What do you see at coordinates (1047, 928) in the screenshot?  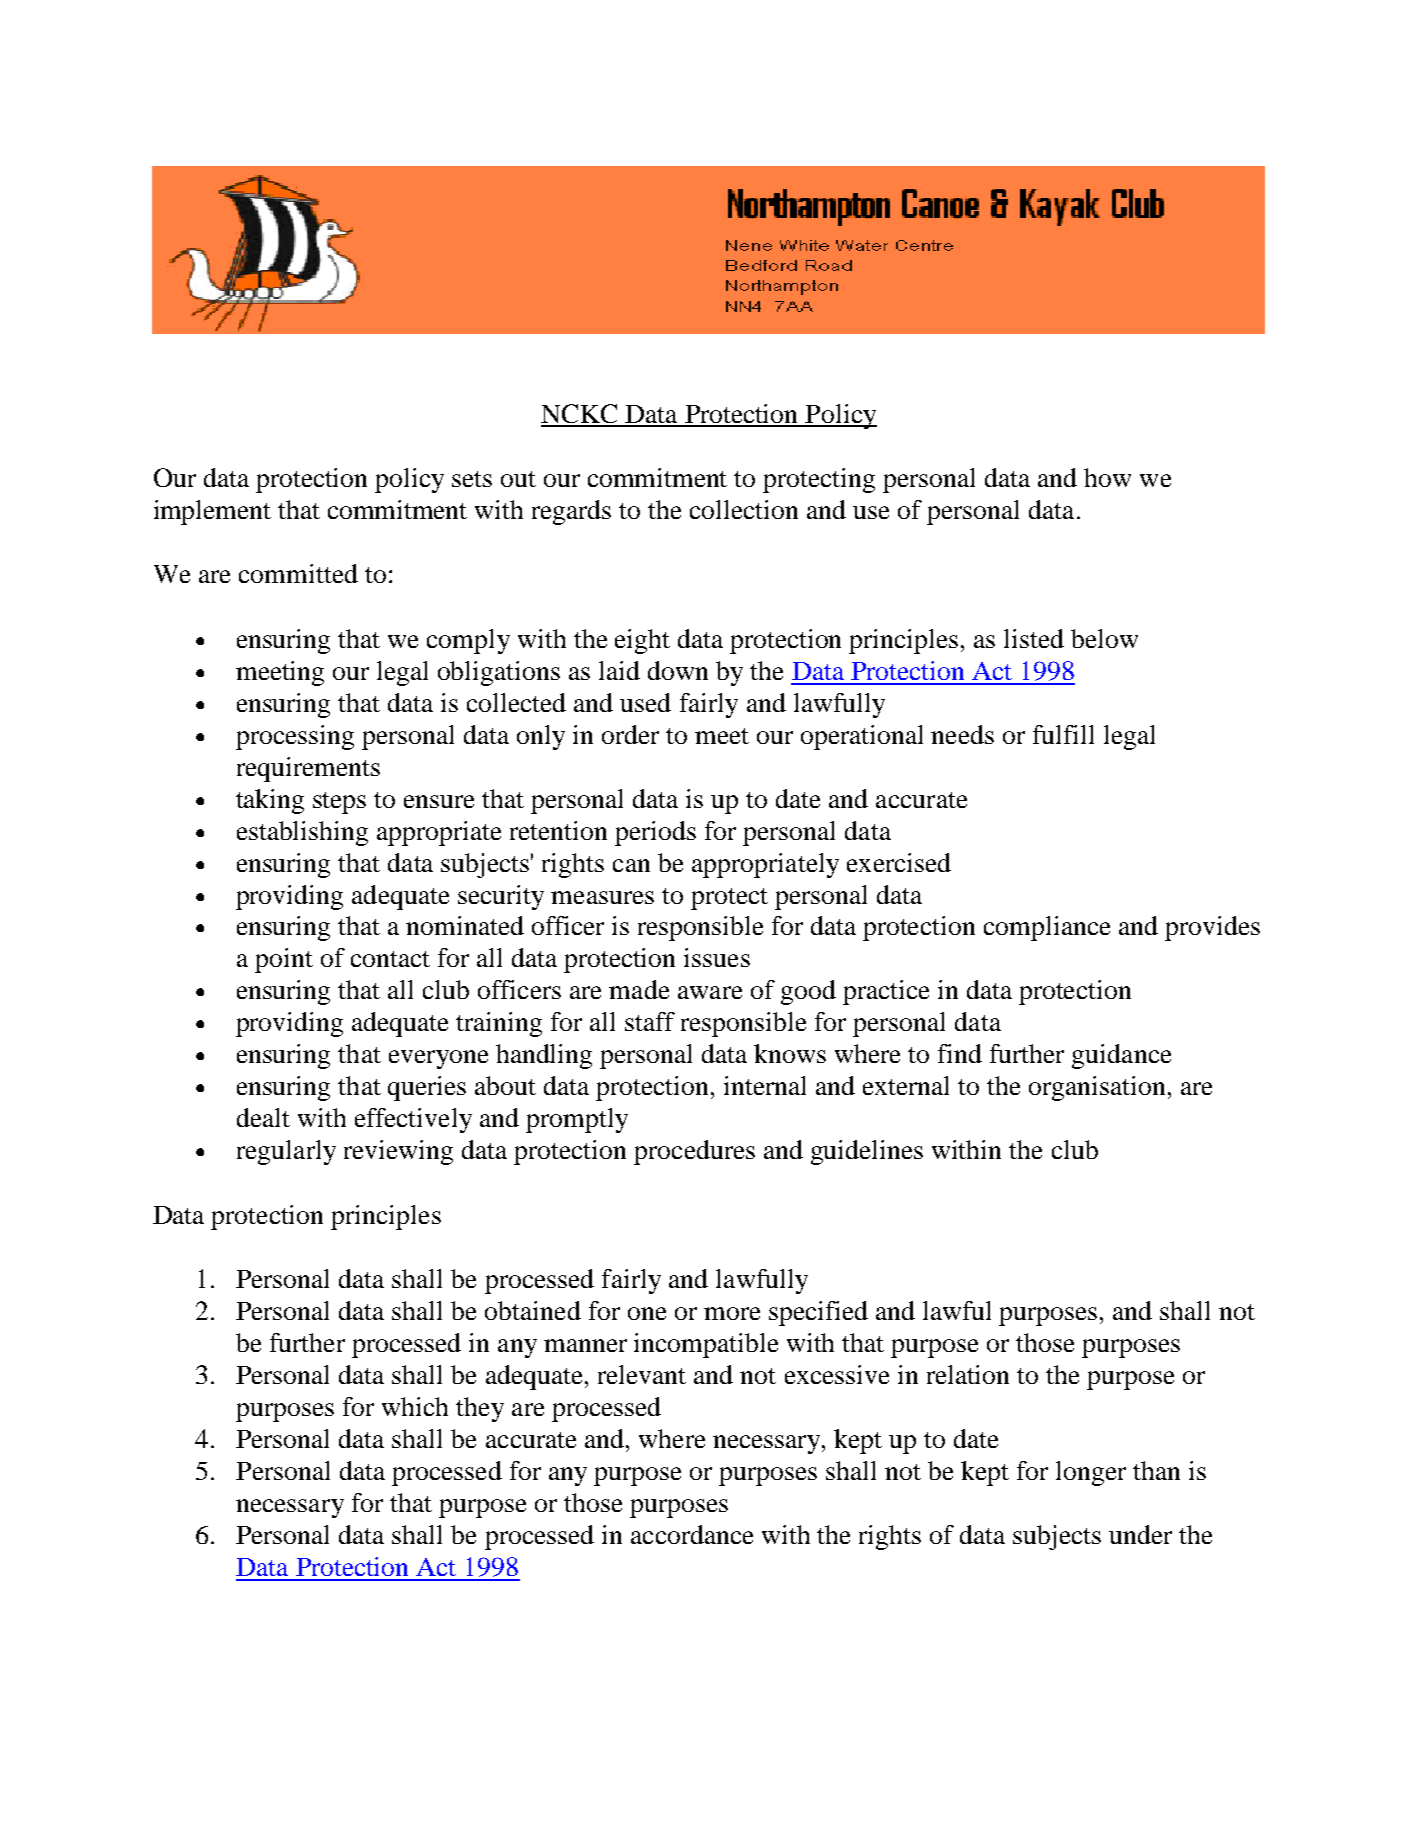 I see `compliance` at bounding box center [1047, 928].
